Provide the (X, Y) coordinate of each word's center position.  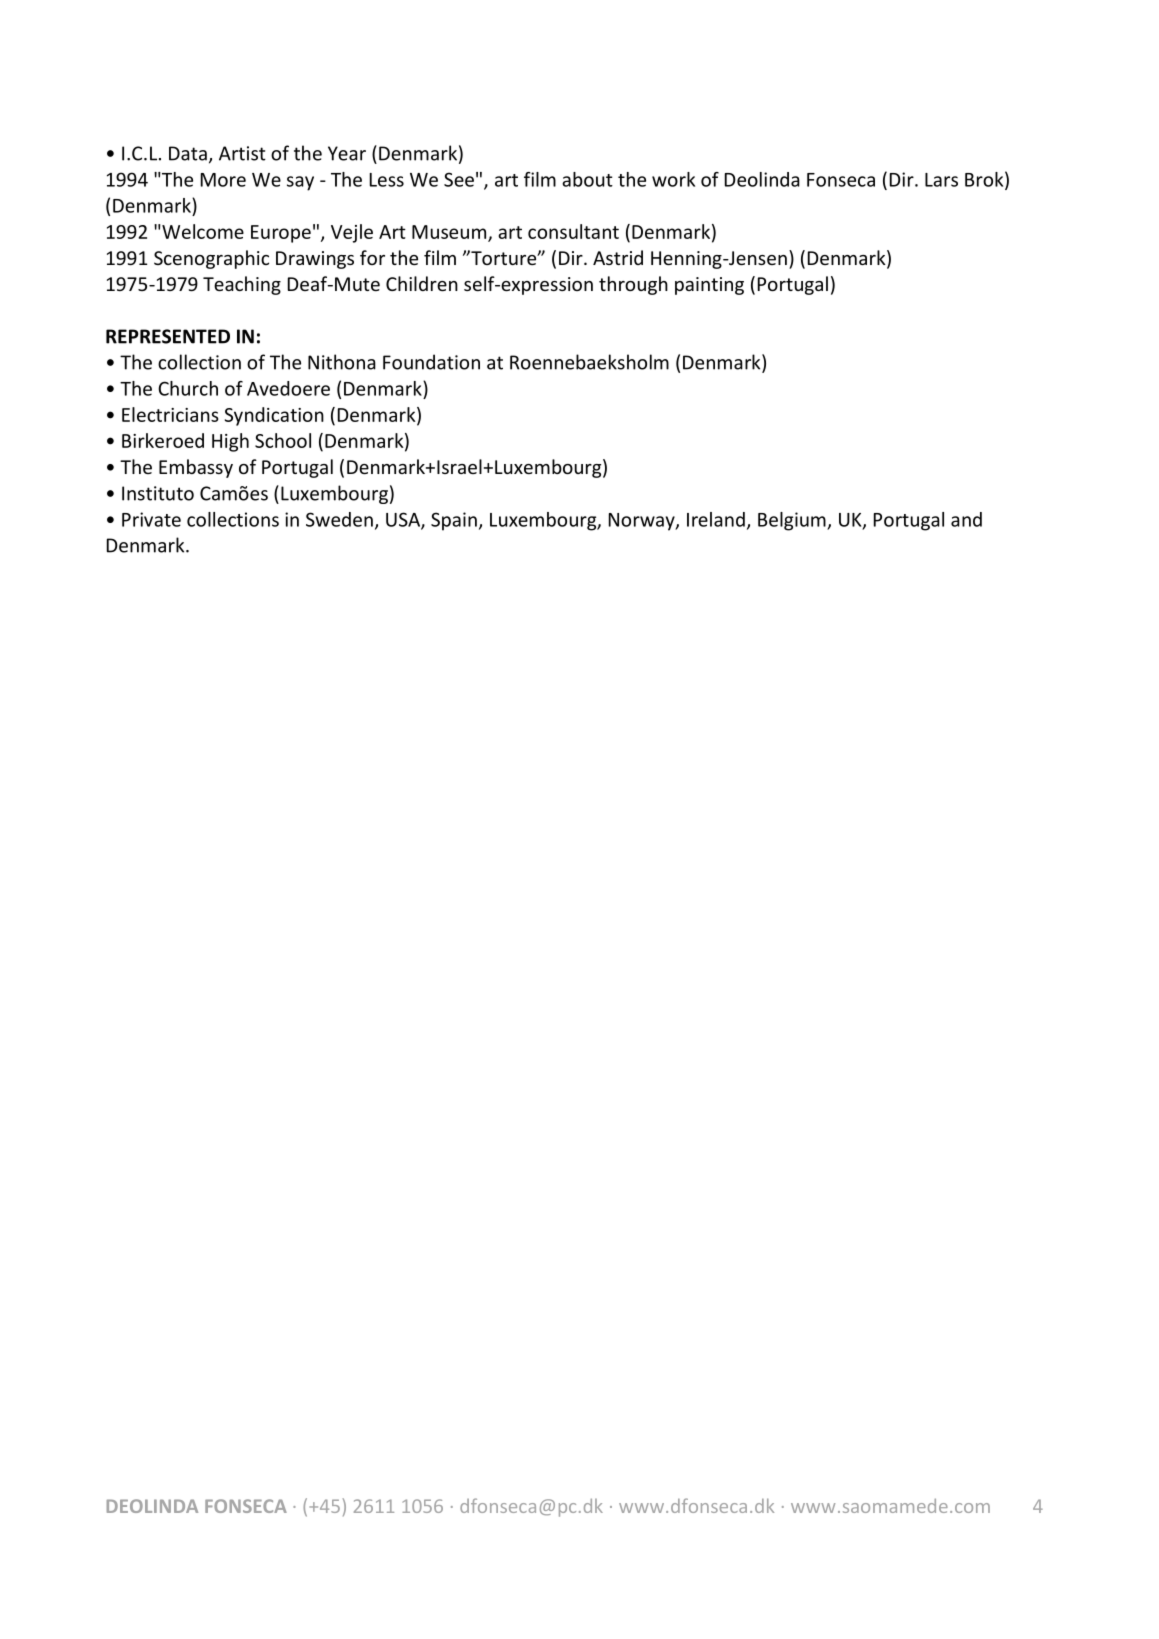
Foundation (431, 362)
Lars (941, 180)
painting (709, 286)
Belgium (793, 521)
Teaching (242, 285)
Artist (242, 153)
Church (188, 388)
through (633, 285)
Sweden (339, 519)
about (587, 179)
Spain (454, 521)
